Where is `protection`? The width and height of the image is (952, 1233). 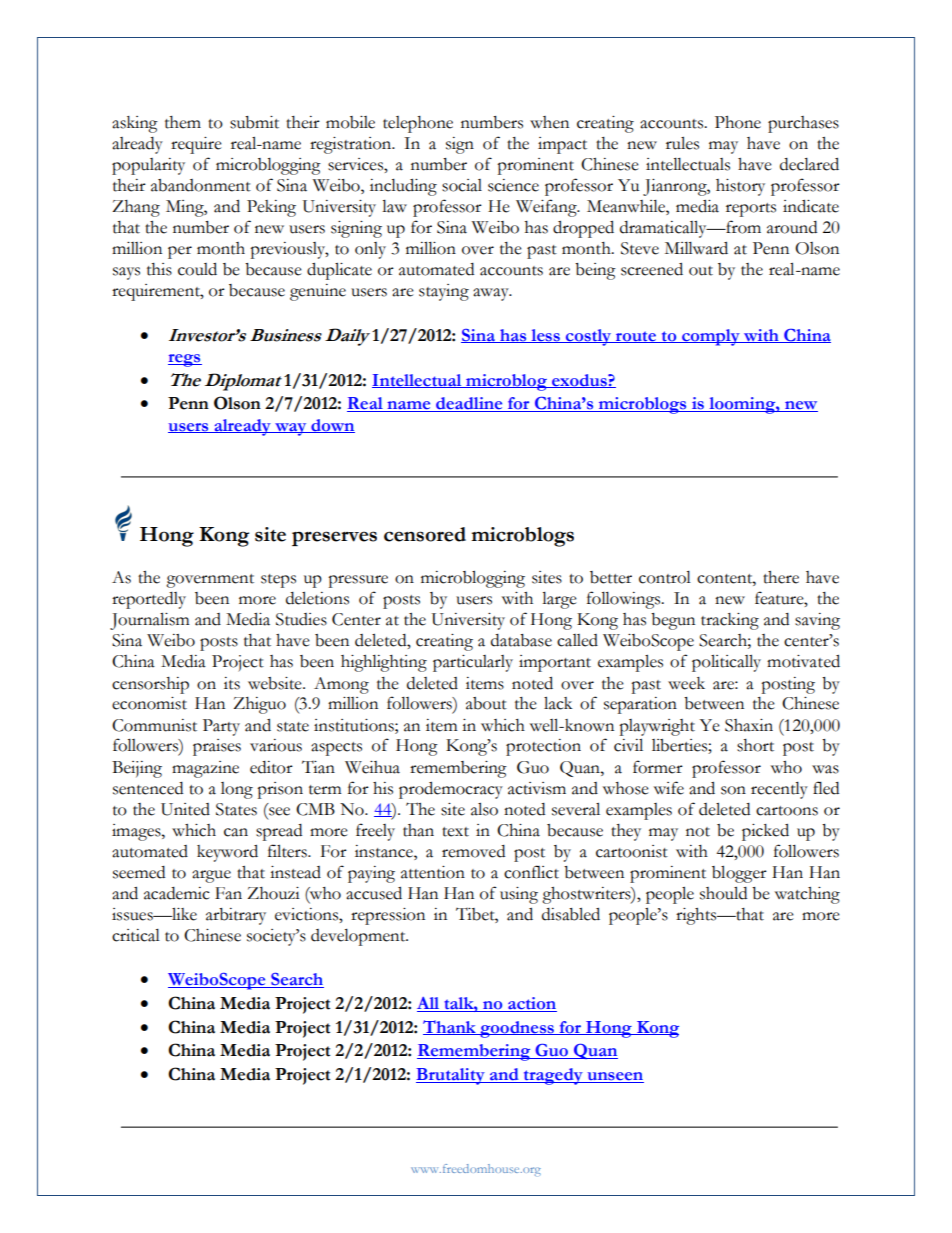 protection is located at coordinates (543, 747).
